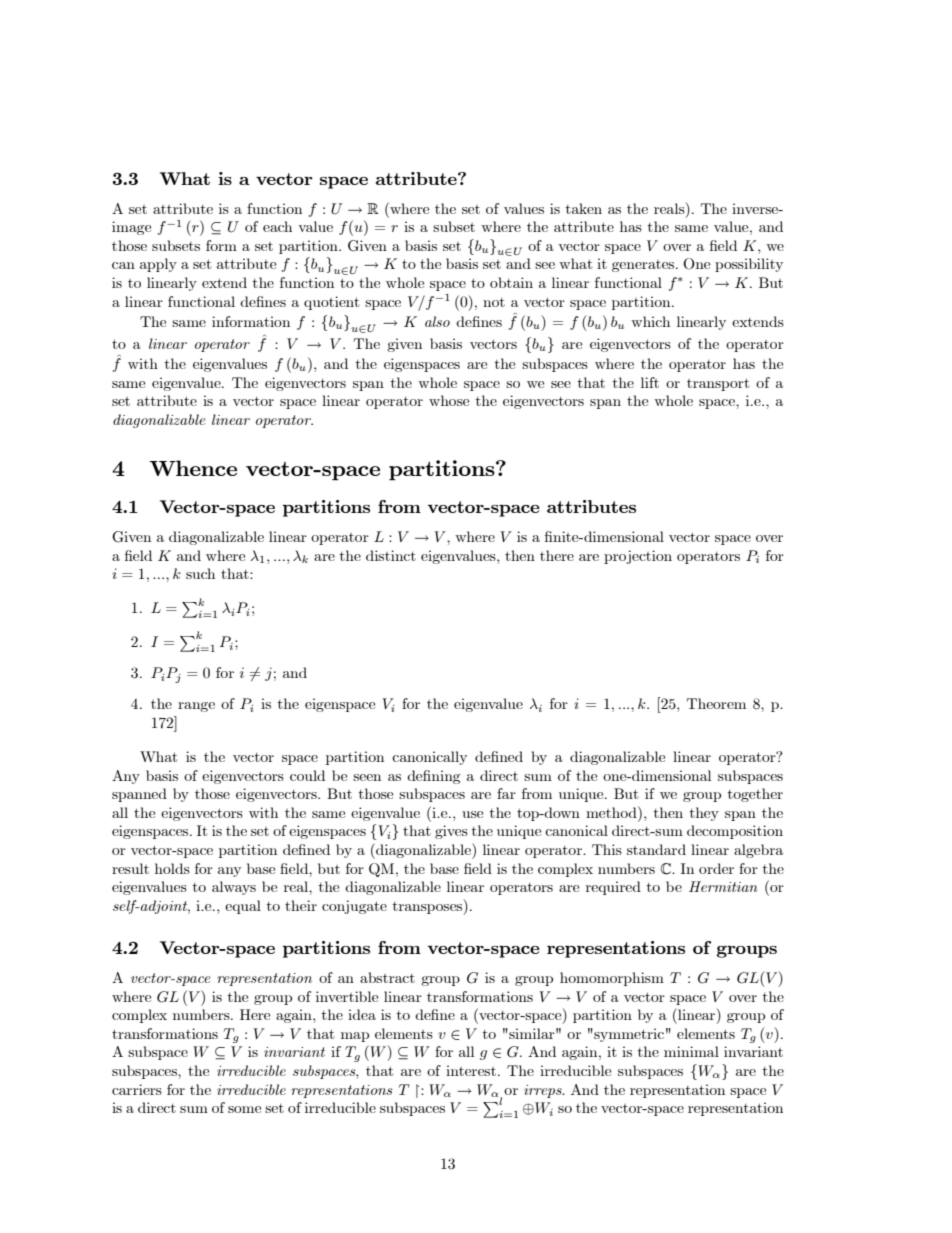  Describe the element at coordinates (244, 1109) in the image. I see `some` at that location.
